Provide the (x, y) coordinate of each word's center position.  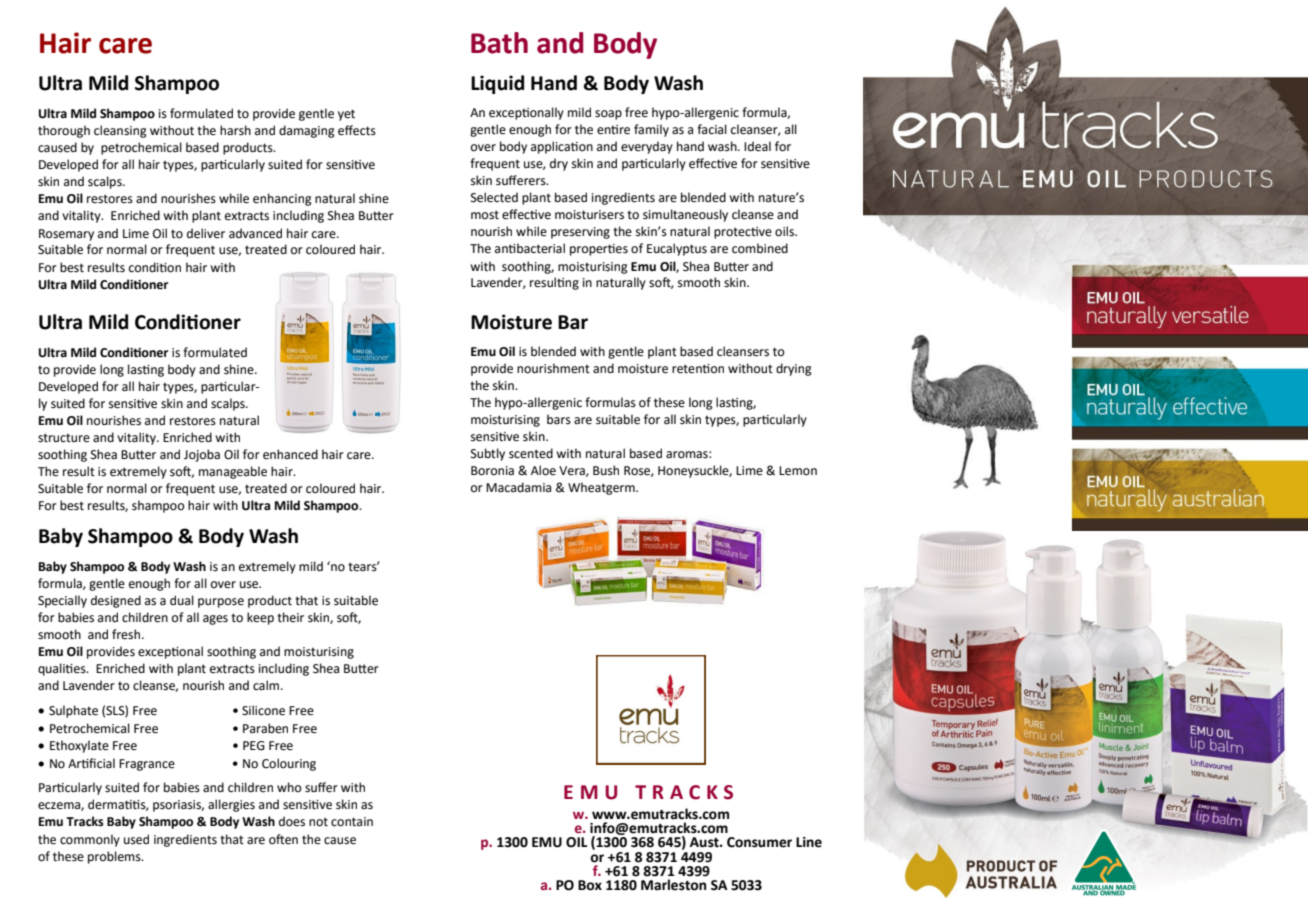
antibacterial (530, 248)
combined (760, 248)
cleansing (120, 131)
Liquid (497, 84)
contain (352, 822)
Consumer (759, 842)
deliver (206, 233)
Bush (606, 470)
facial (712, 129)
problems (115, 857)
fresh (127, 634)
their (290, 617)
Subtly (488, 454)
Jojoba (202, 455)
